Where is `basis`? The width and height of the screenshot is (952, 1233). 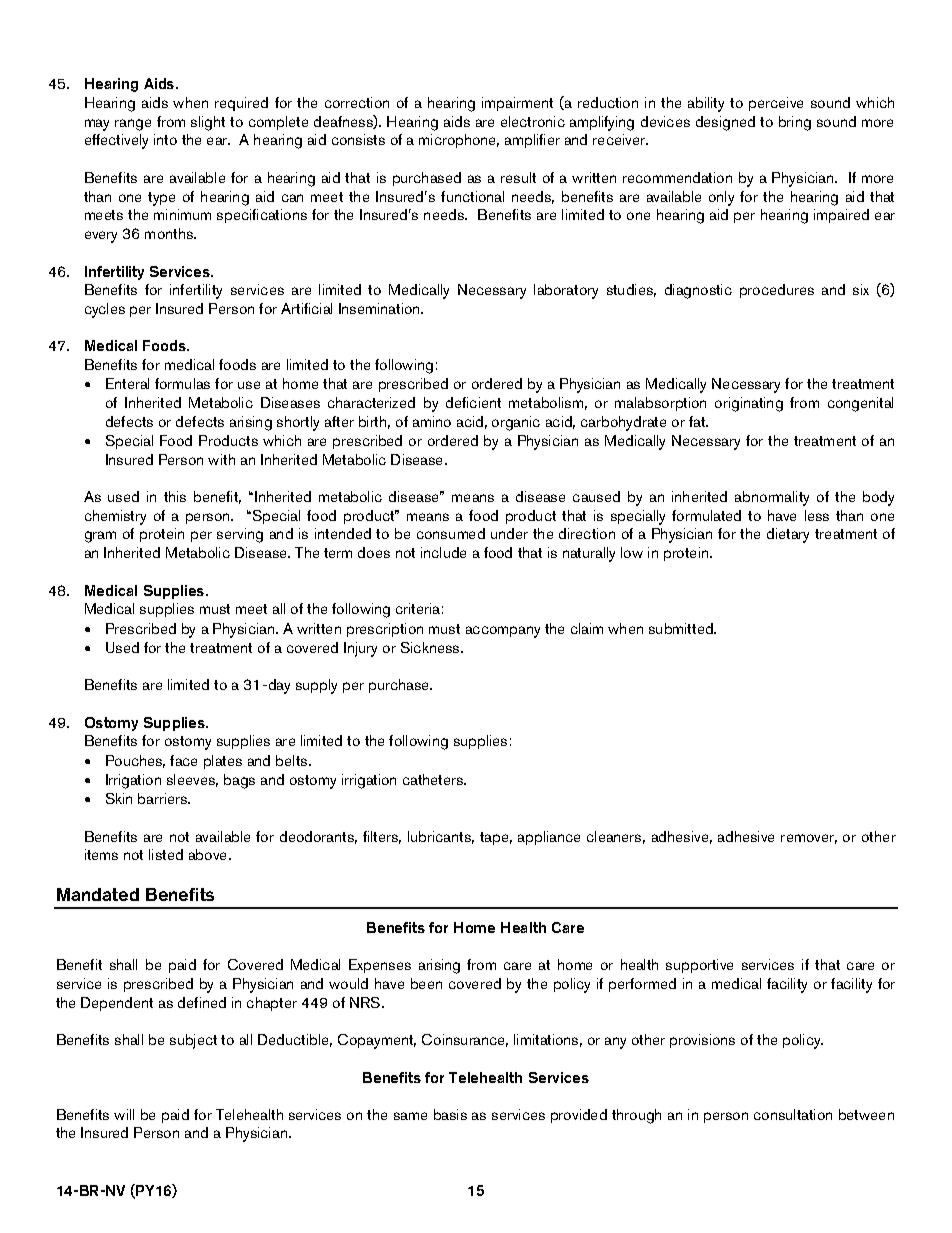
basis is located at coordinates (450, 1114).
